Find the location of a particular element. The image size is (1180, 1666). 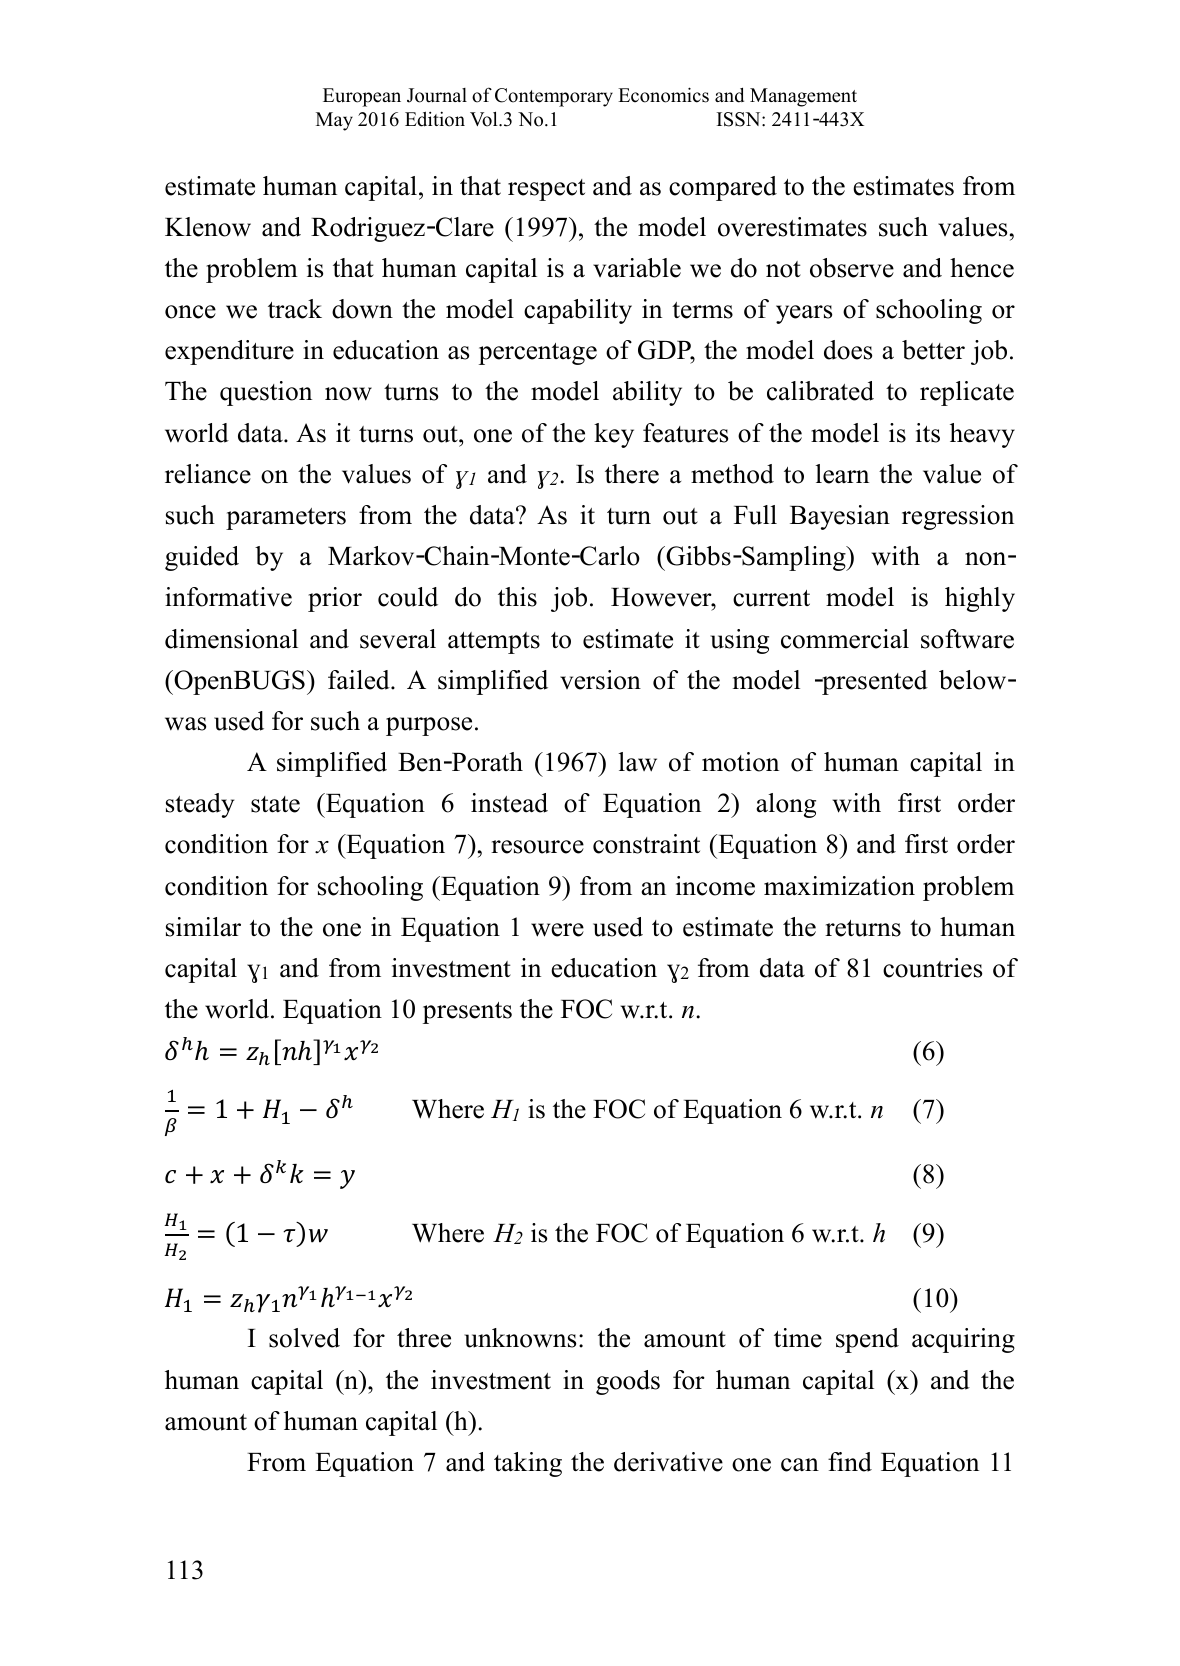

question is located at coordinates (266, 393).
